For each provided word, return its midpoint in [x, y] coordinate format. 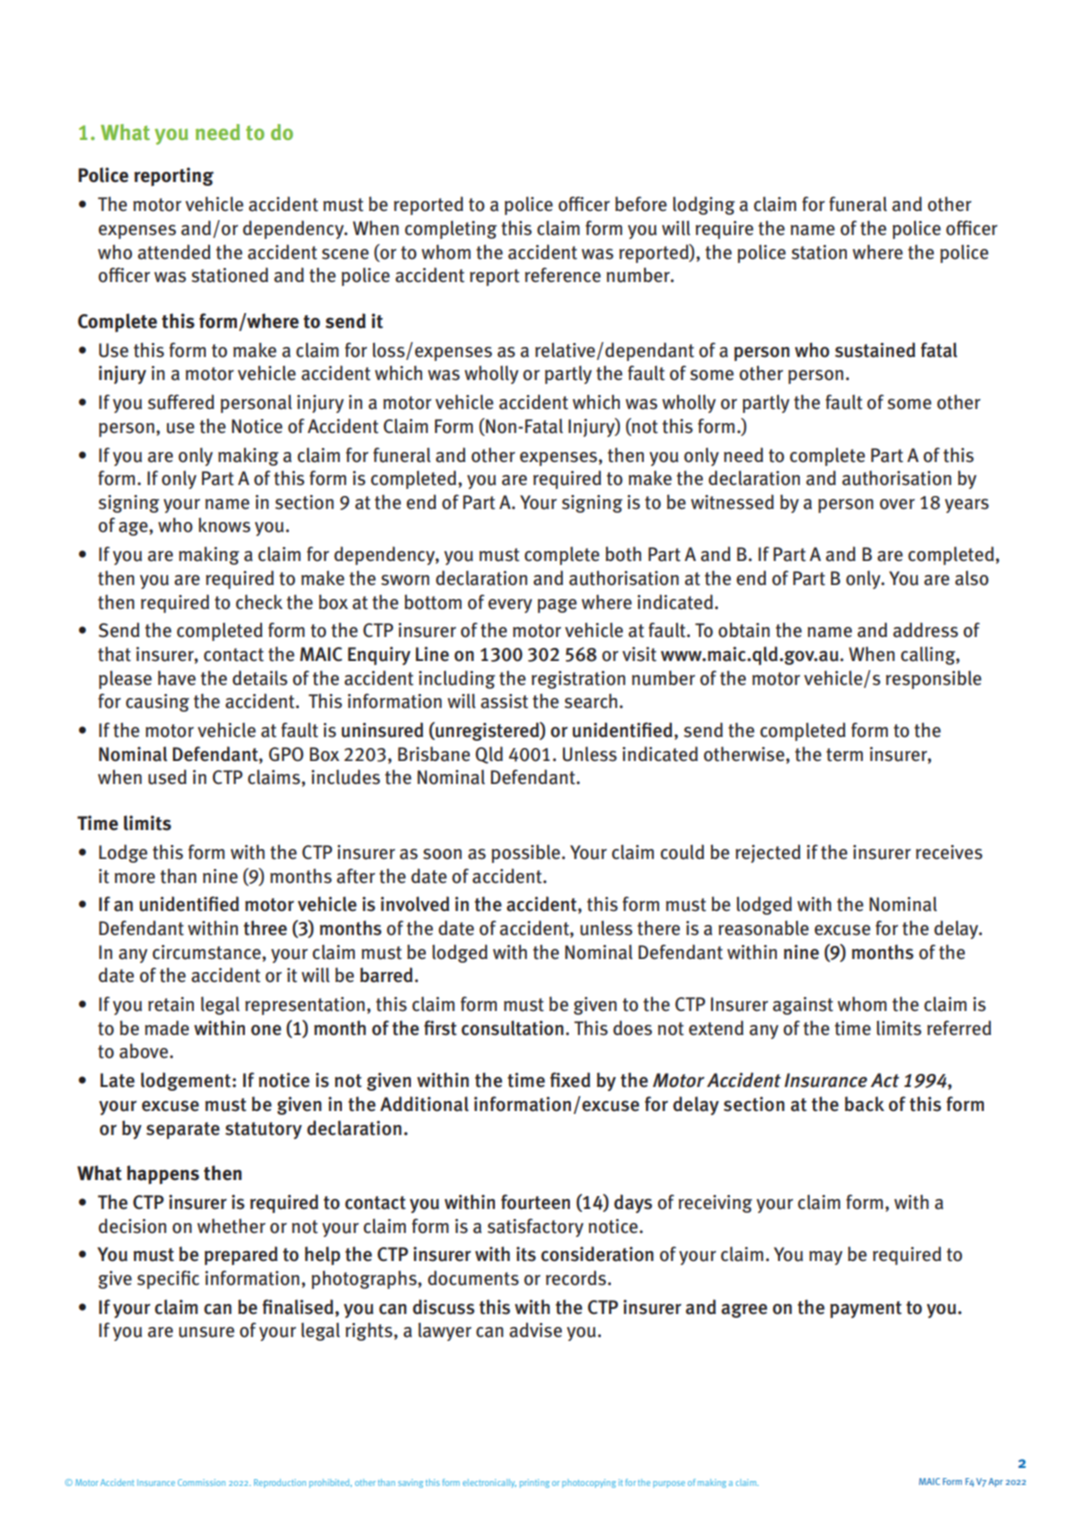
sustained [875, 350]
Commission [201, 1482]
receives [949, 852]
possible [527, 853]
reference [563, 274]
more [135, 878]
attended [174, 252]
